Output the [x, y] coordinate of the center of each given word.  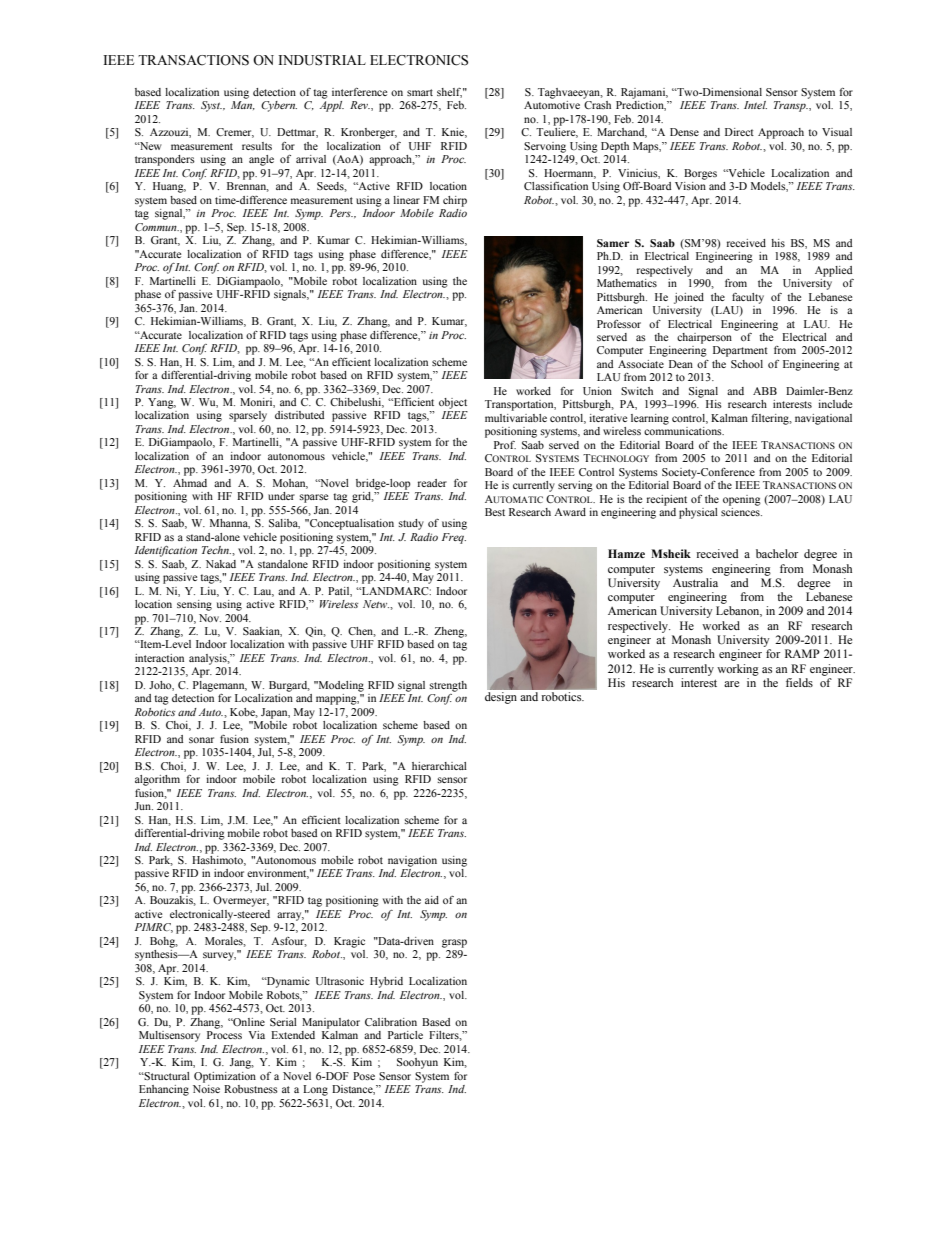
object [453, 403]
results [257, 146]
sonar [201, 740]
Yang [162, 403]
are [731, 684]
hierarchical [439, 766]
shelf [449, 93]
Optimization [225, 1077]
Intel [755, 105]
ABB [765, 391]
